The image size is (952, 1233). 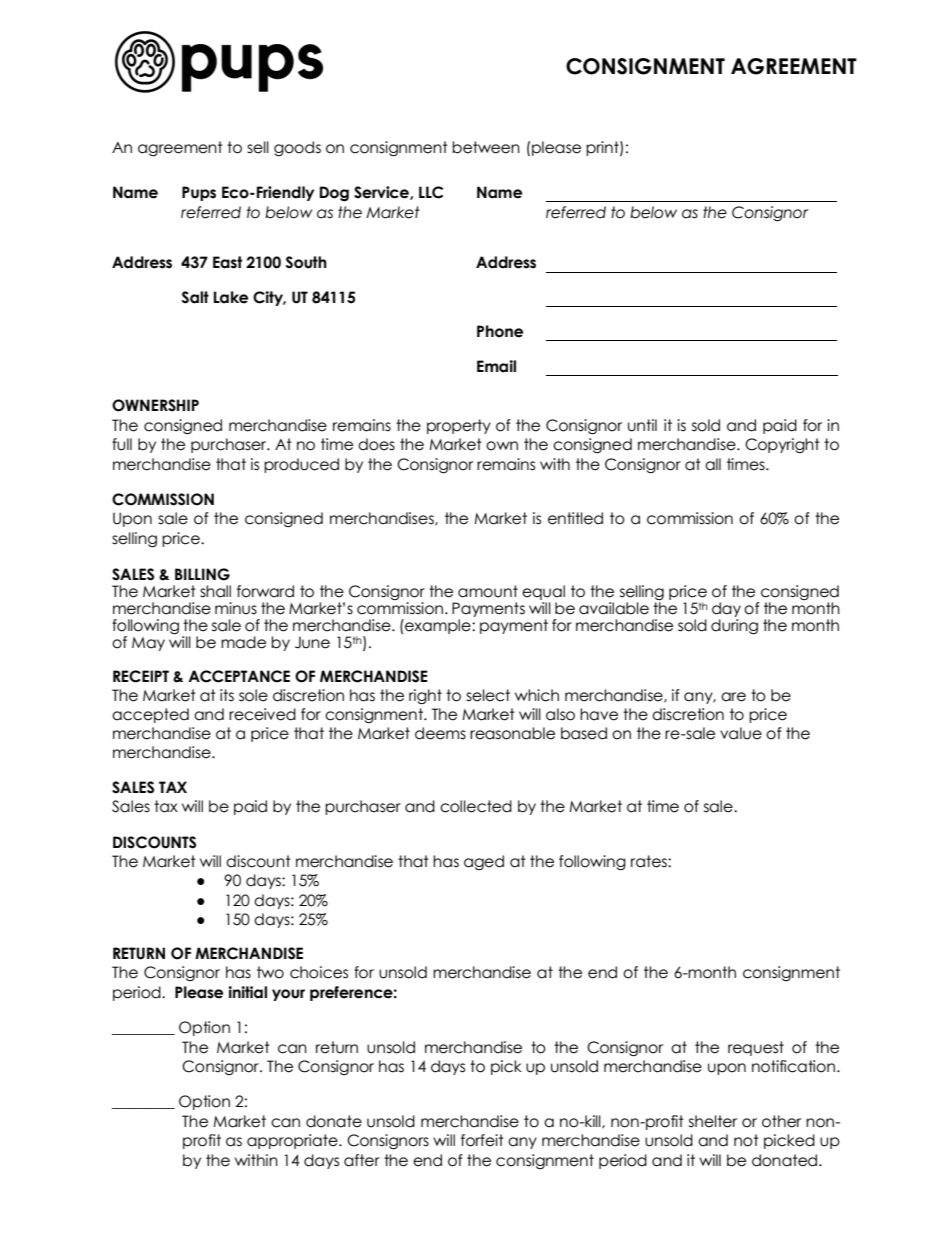 What do you see at coordinates (482, 1140) in the screenshot?
I see `forfeit` at bounding box center [482, 1140].
